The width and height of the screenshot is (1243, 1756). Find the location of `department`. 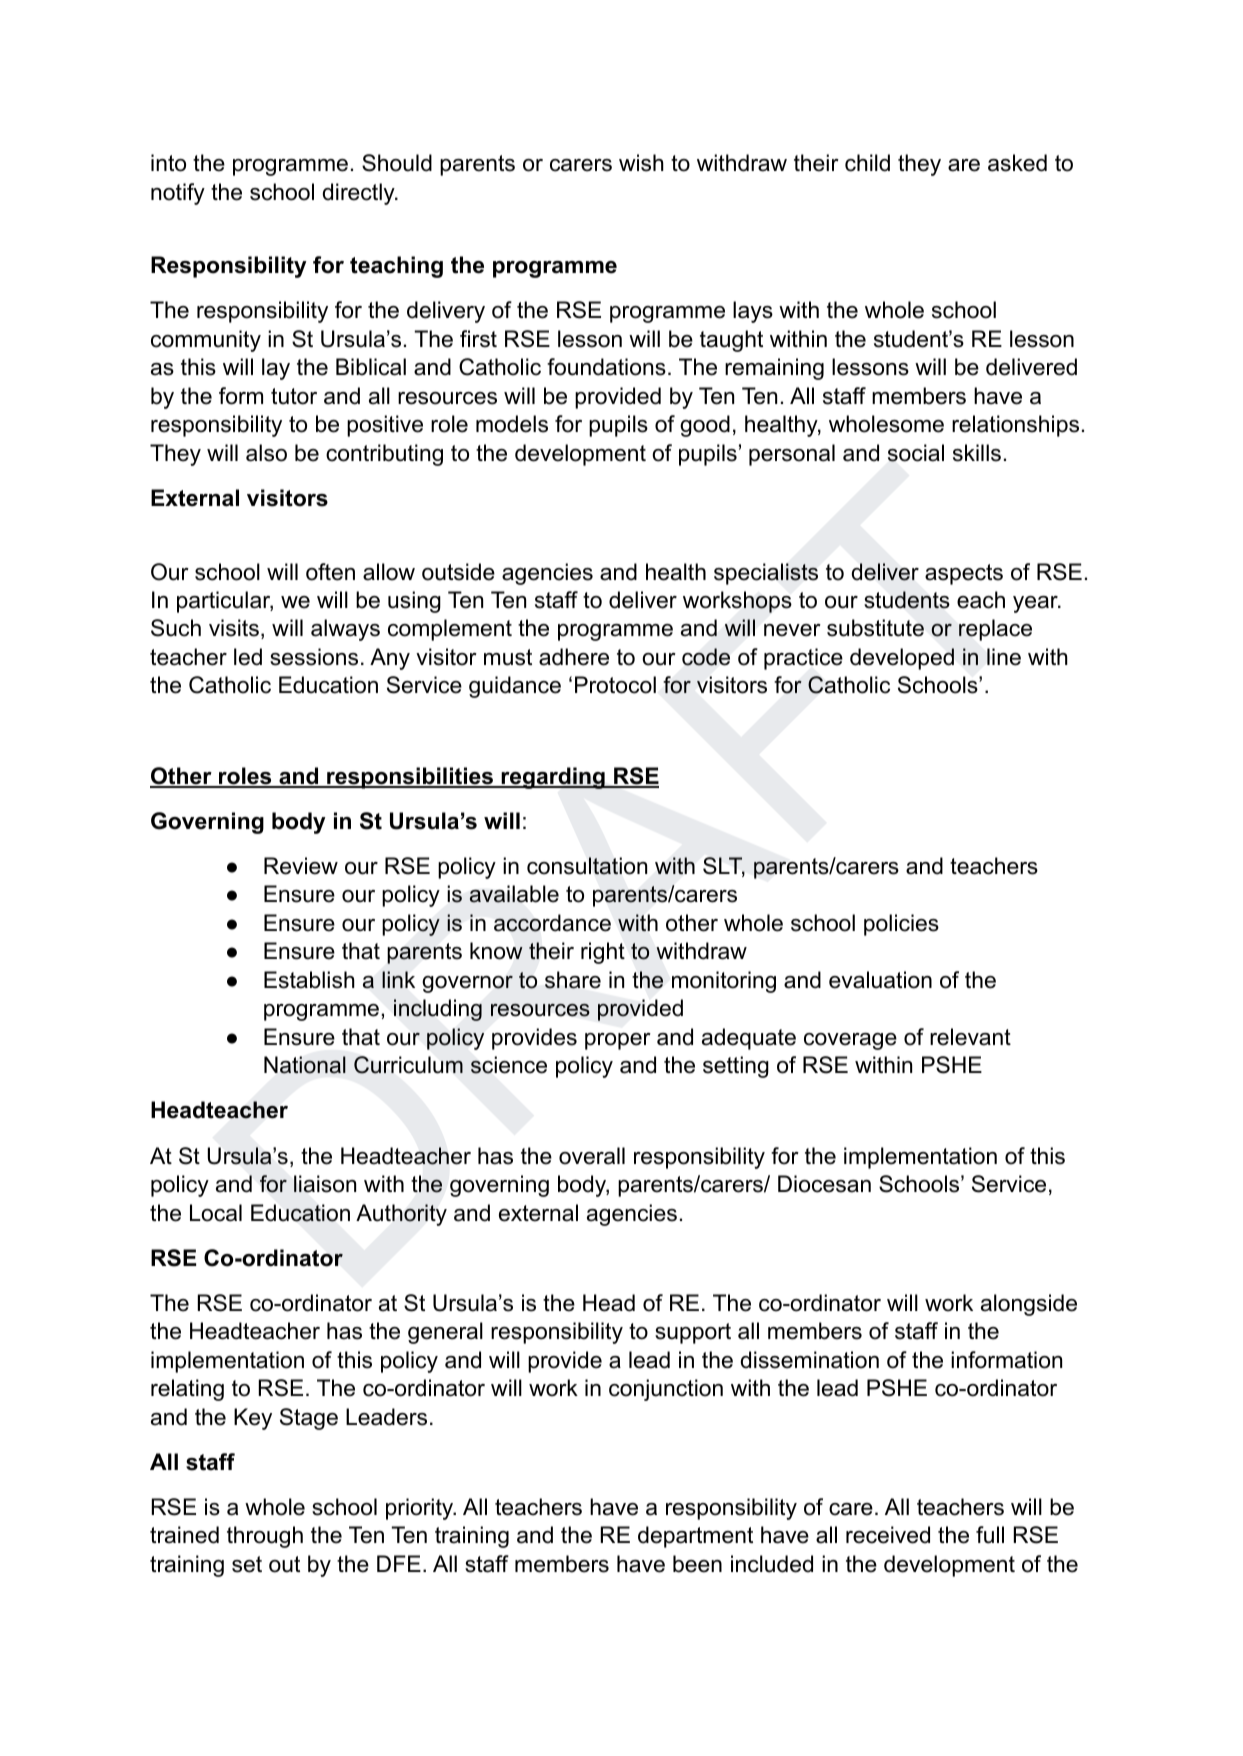

department is located at coordinates (695, 1537).
